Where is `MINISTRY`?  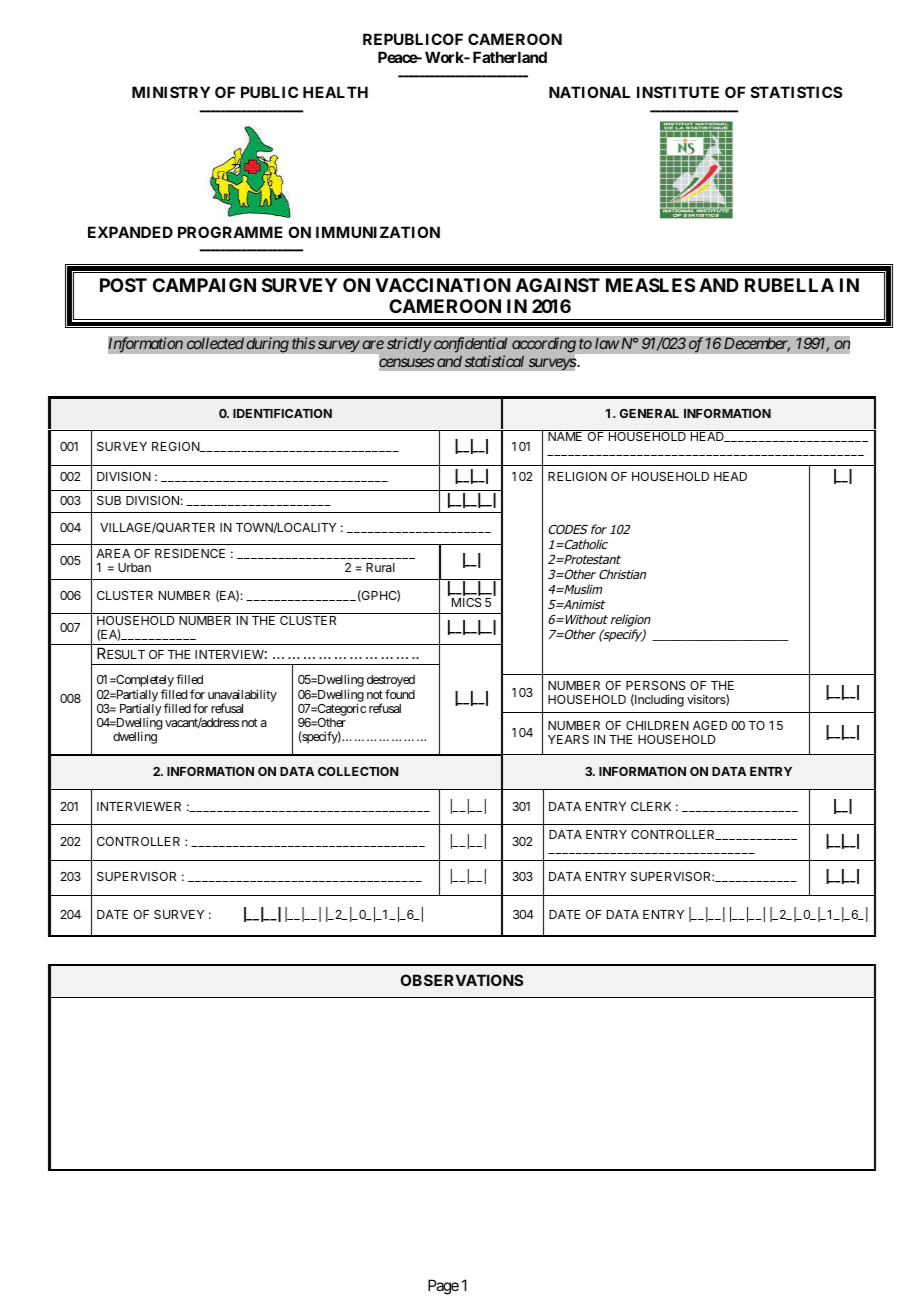
MINISTRY is located at coordinates (171, 92).
